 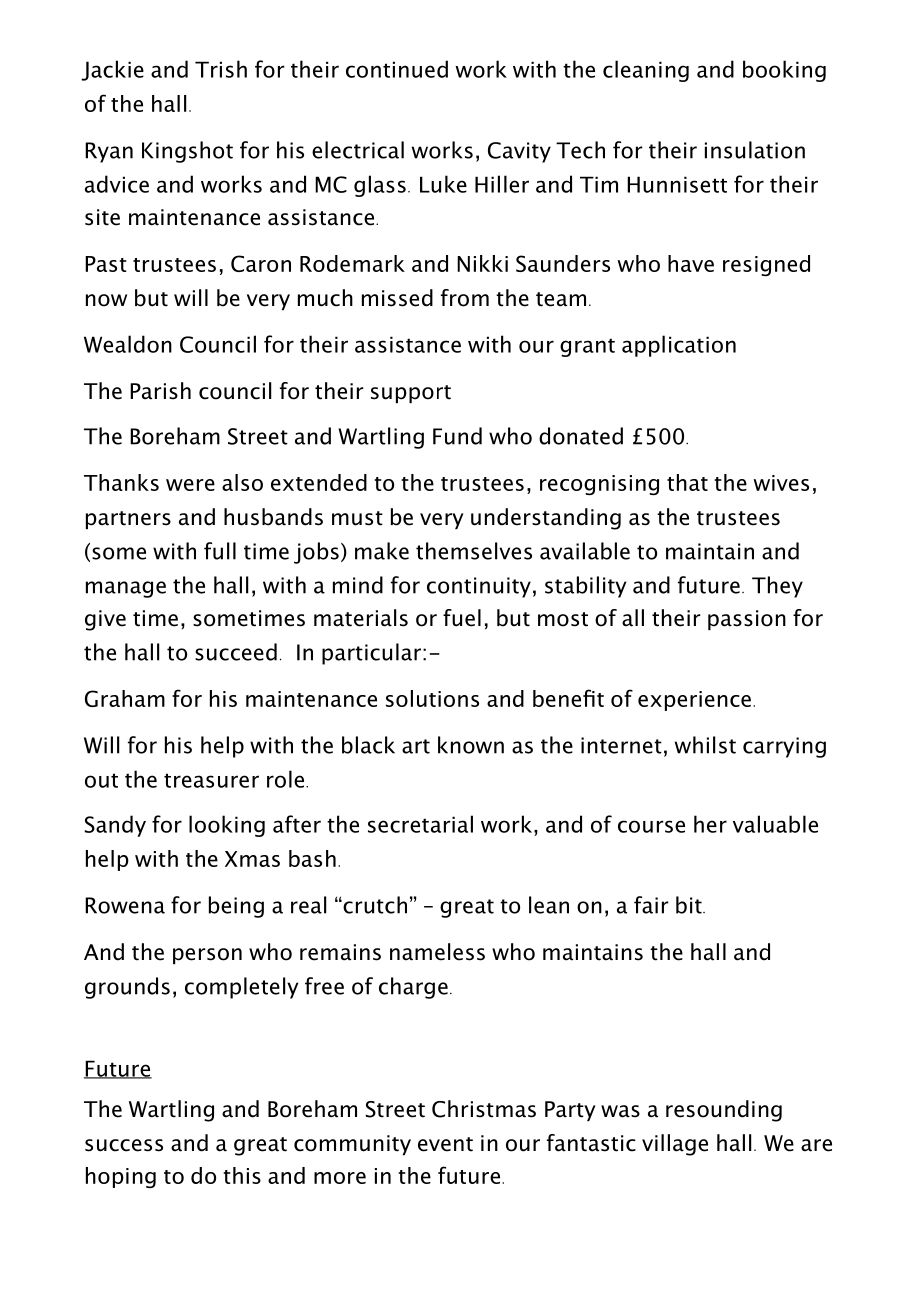 I want to click on success, so click(x=124, y=1145).
